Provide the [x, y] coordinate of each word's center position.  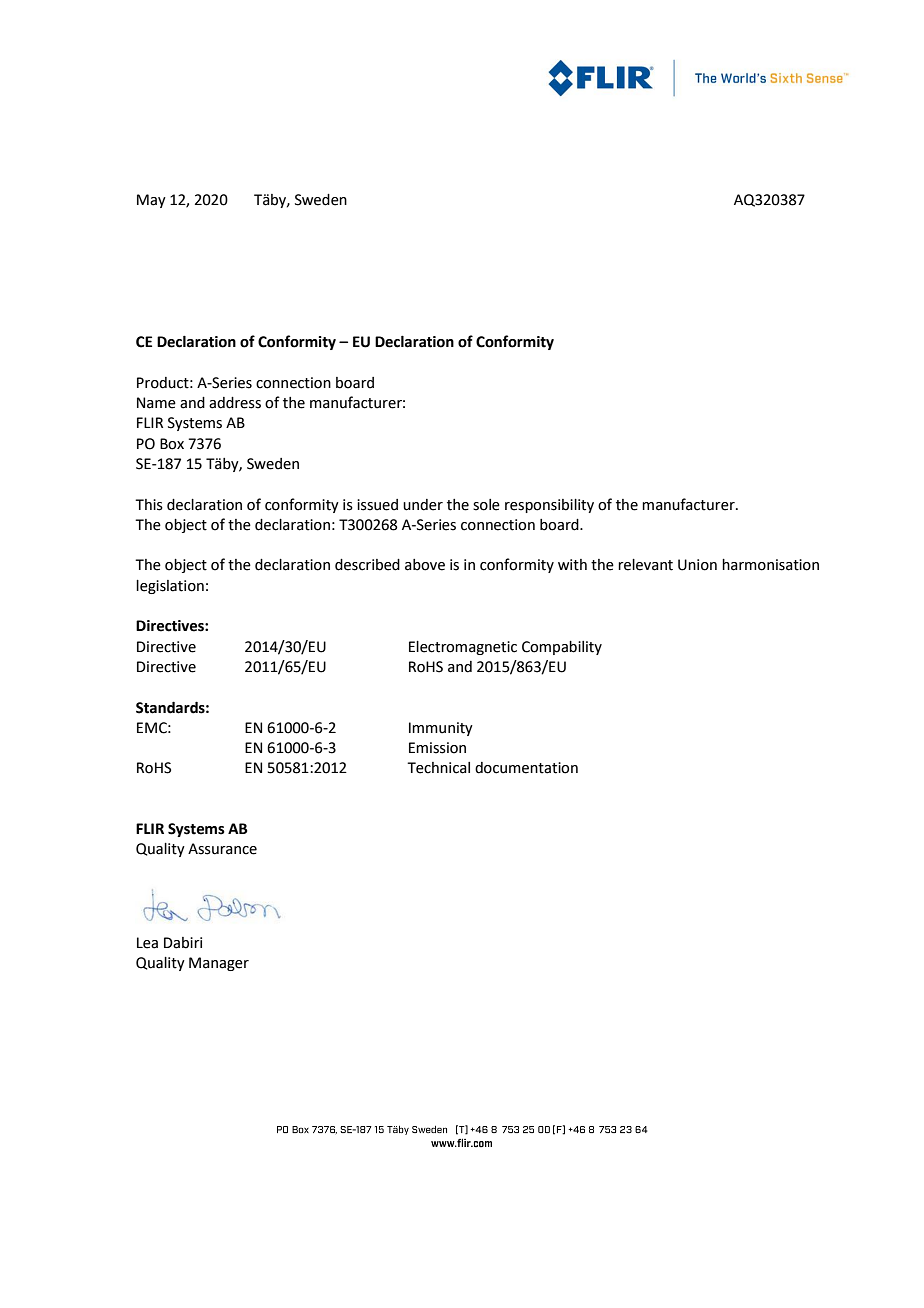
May [151, 201]
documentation [526, 768]
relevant [645, 565]
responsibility [549, 506]
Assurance [222, 849]
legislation [170, 587]
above [425, 565]
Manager [219, 964]
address [235, 403]
